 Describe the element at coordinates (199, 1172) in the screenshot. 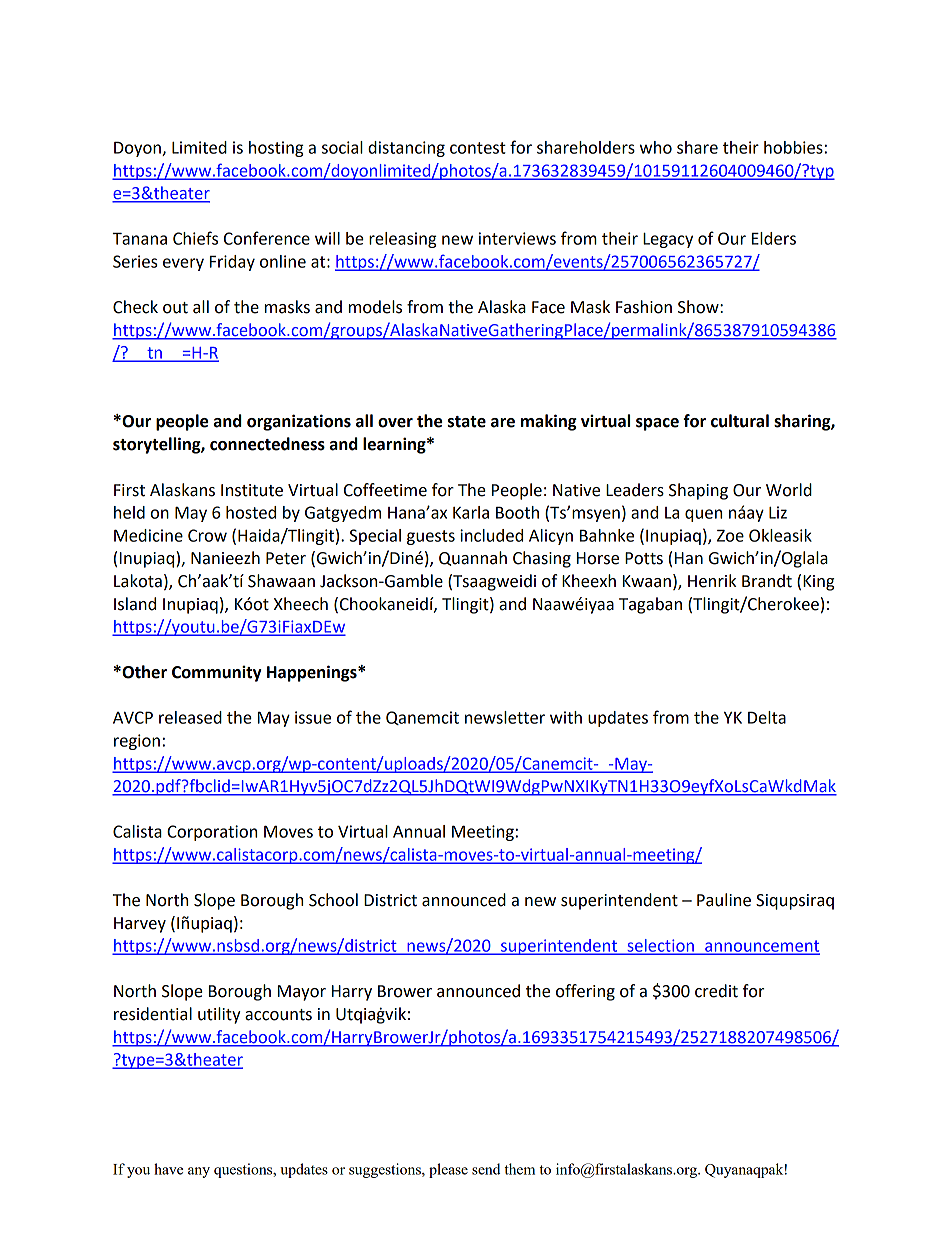

I see `any` at that location.
